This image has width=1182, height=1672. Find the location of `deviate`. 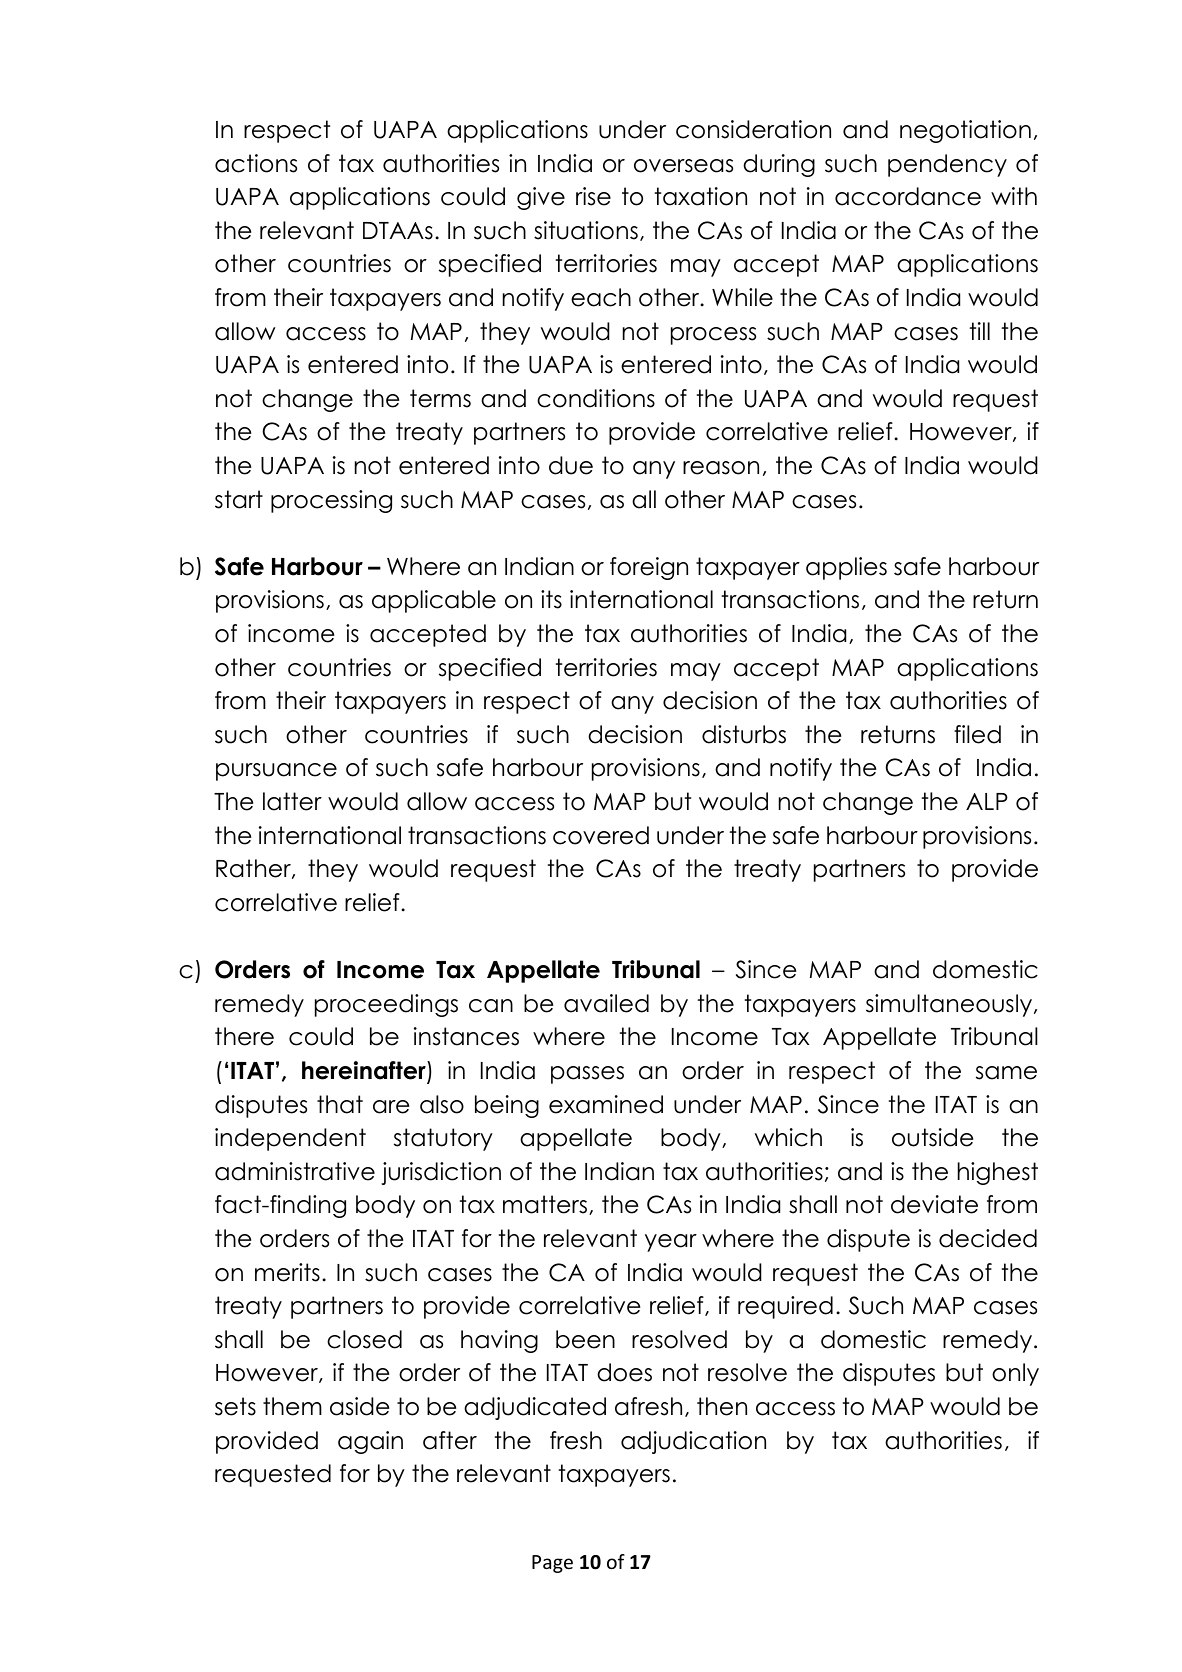

deviate is located at coordinates (934, 1204).
